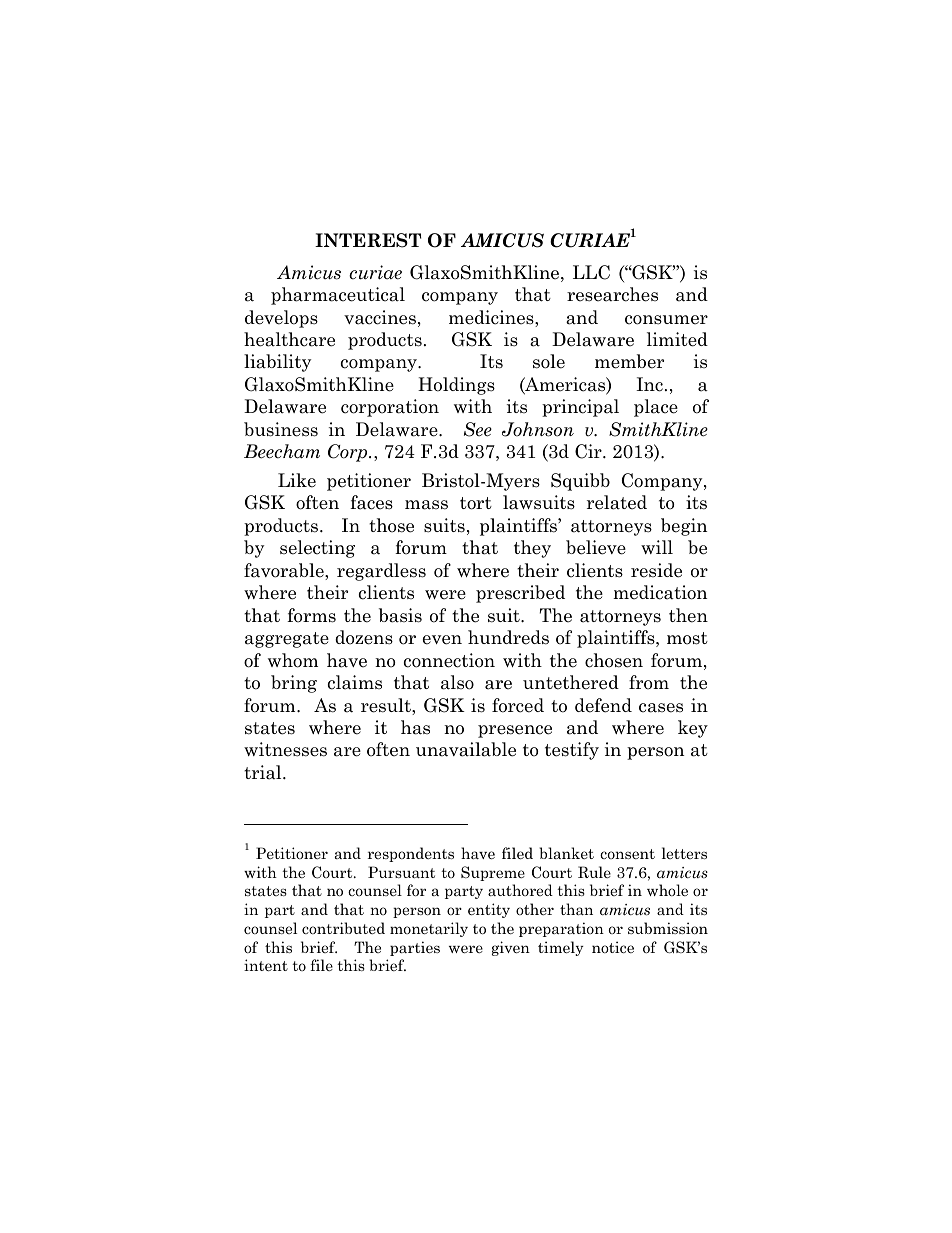  I want to click on researches, so click(612, 294).
